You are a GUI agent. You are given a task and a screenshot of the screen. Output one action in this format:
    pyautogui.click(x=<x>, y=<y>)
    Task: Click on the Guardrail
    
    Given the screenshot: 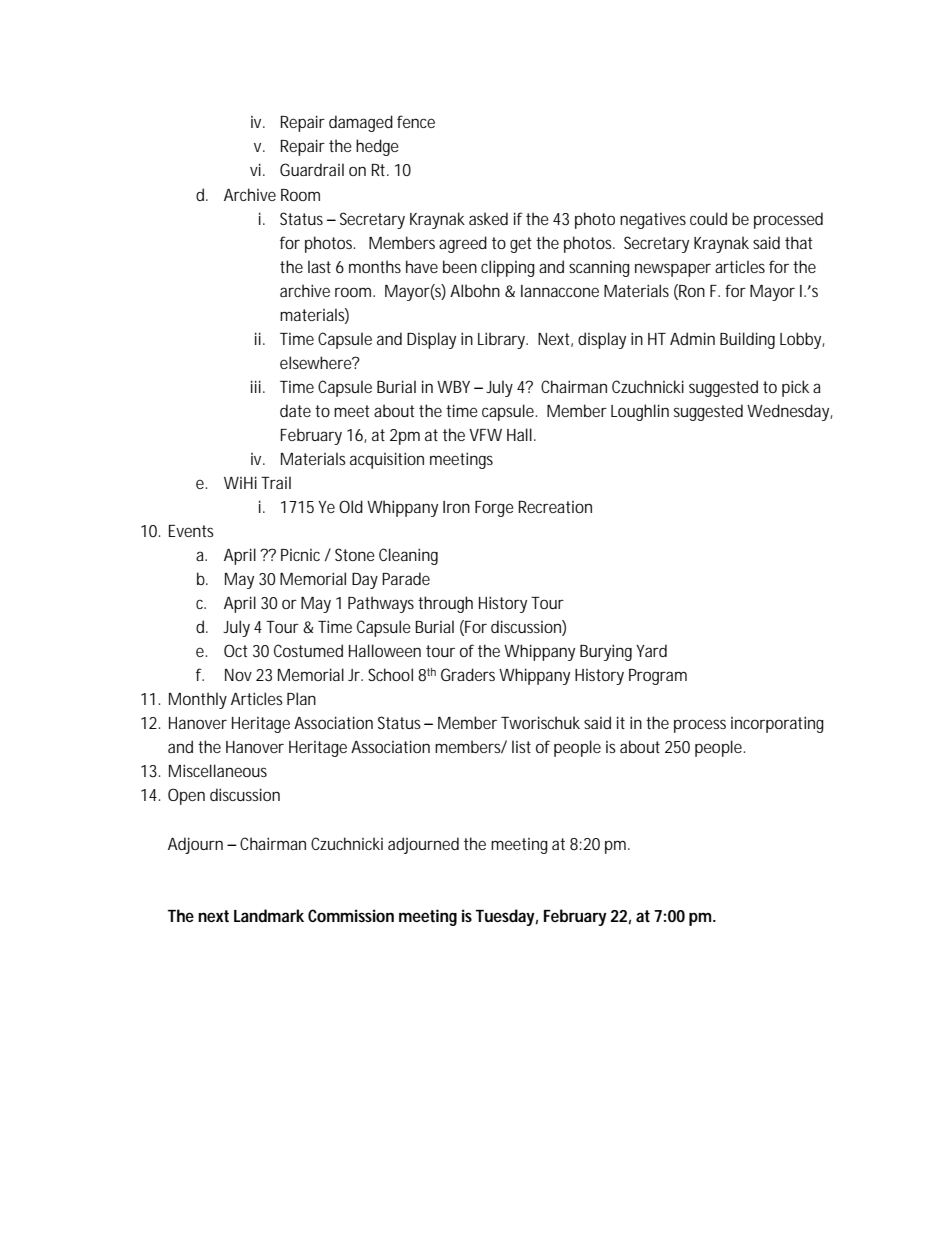 What is the action you would take?
    pyautogui.click(x=312, y=169)
